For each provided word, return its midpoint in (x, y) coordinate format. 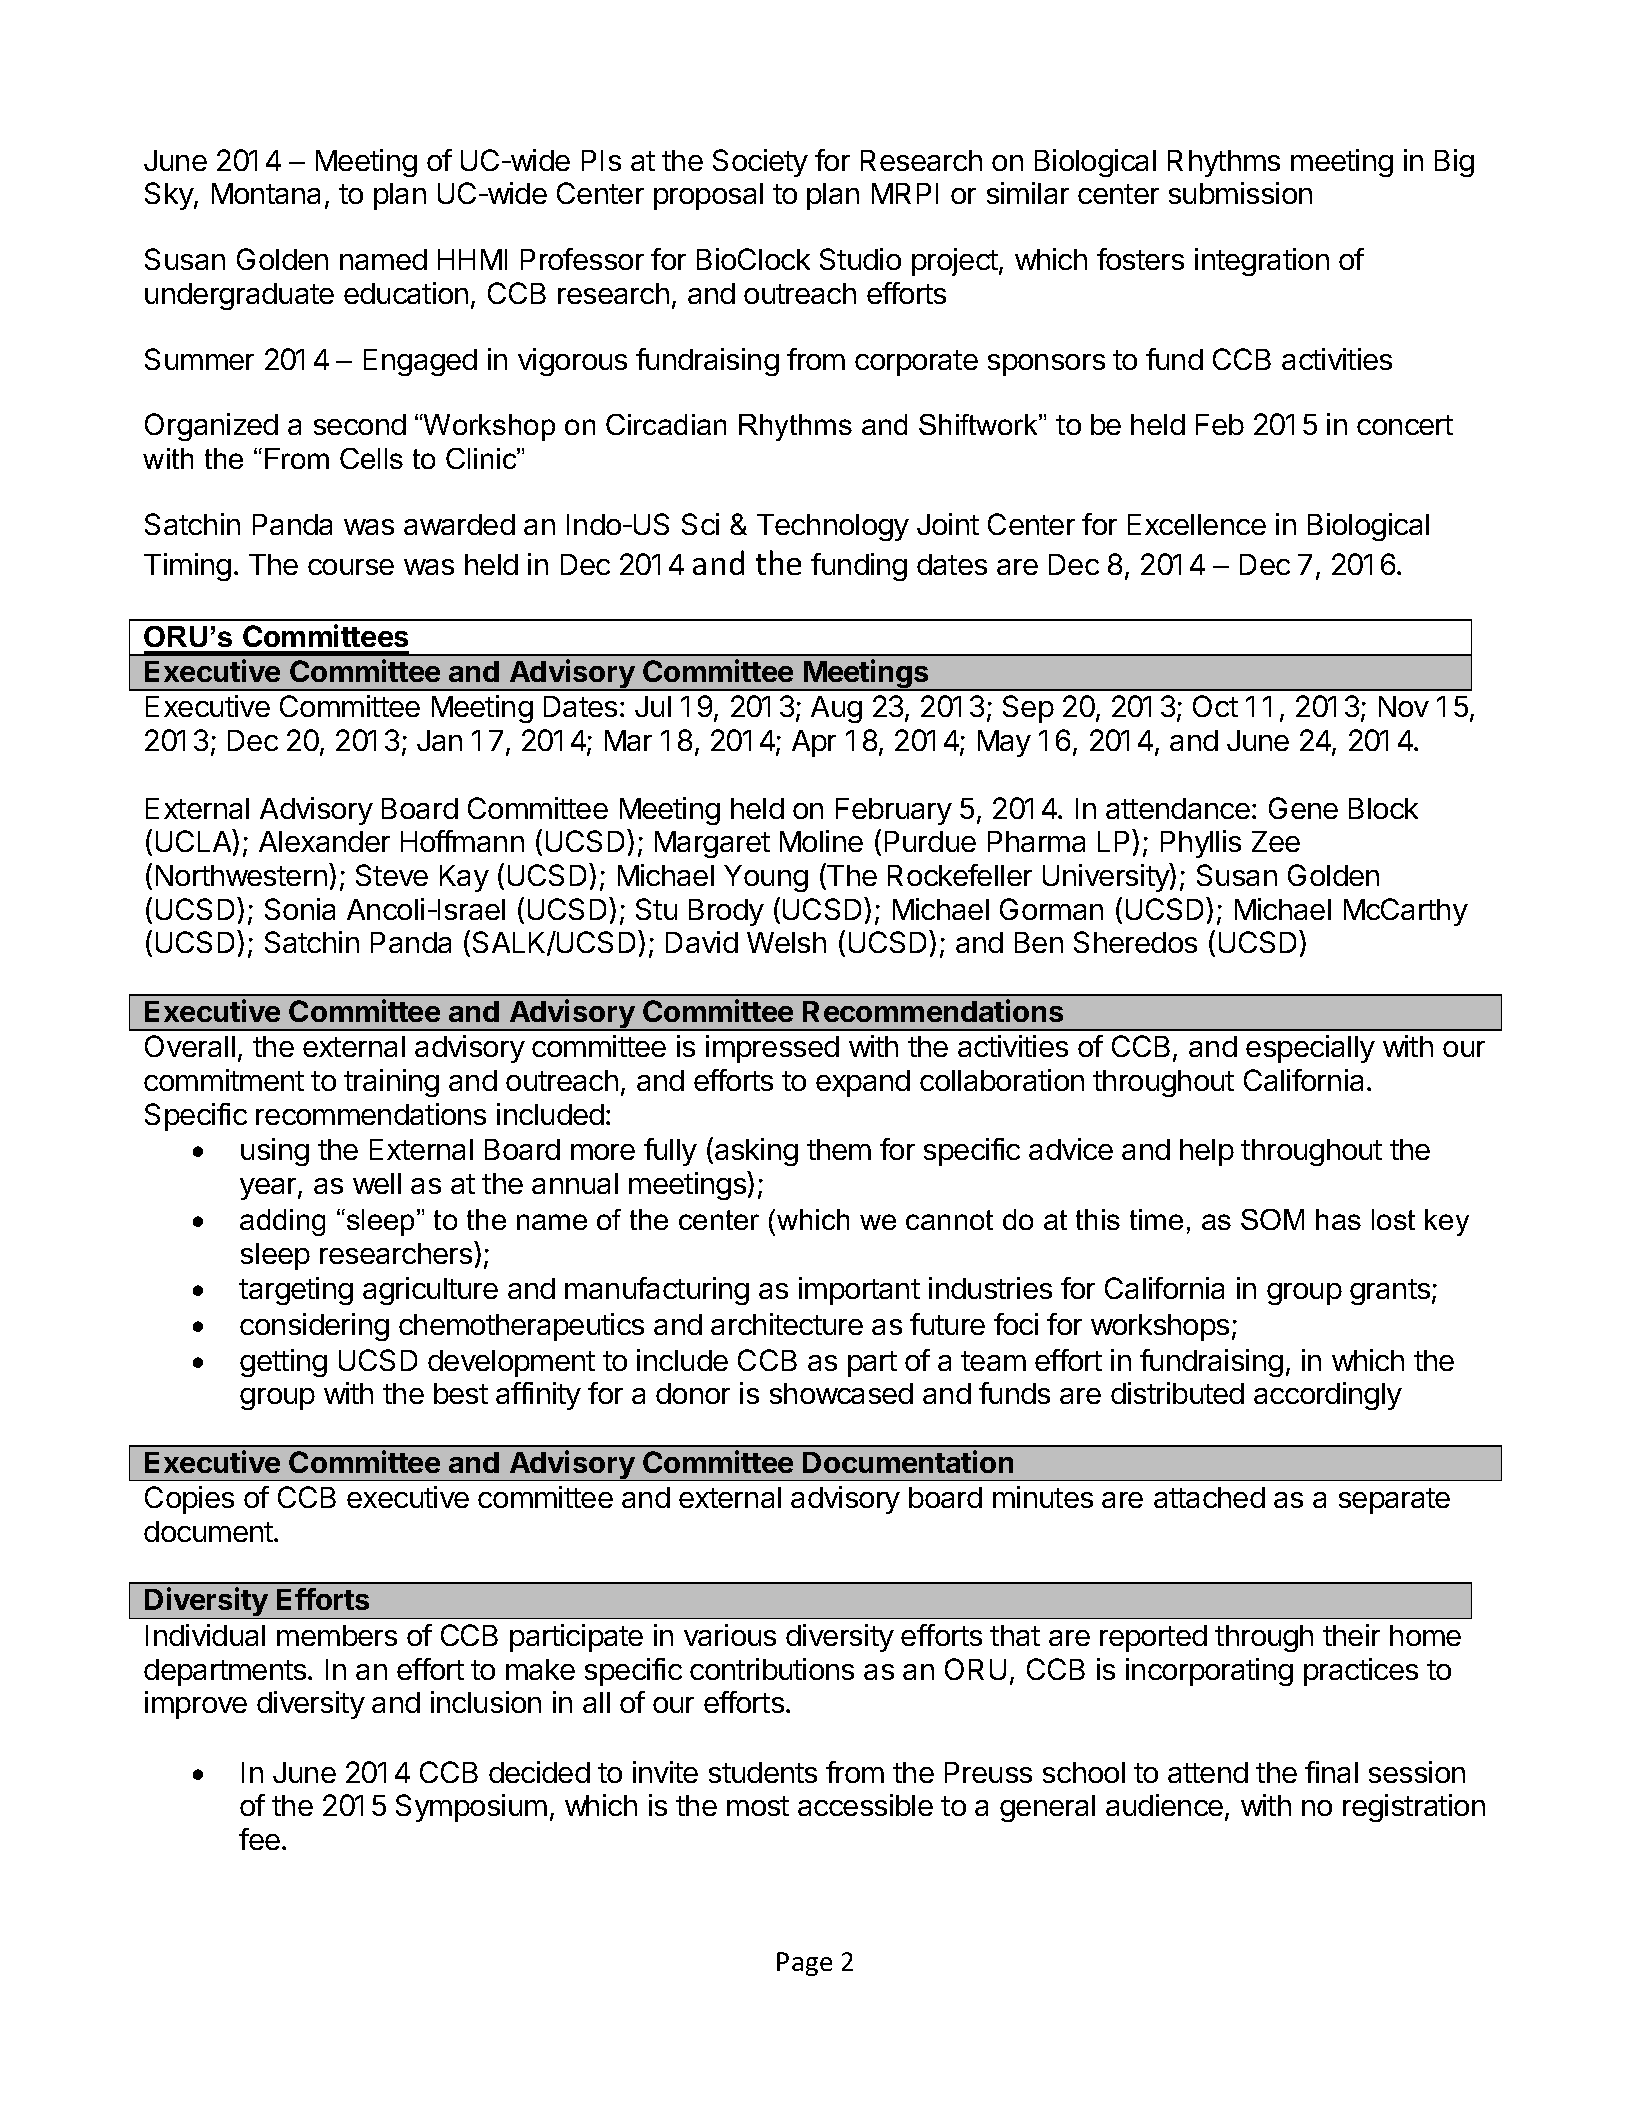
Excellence (1197, 524)
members (337, 1635)
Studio (860, 259)
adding (282, 1222)
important (859, 1291)
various (730, 1635)
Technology (833, 527)
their (1351, 1635)
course (351, 567)
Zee (1276, 841)
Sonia (300, 909)
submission (1240, 193)
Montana (266, 193)
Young (766, 878)
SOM (1272, 1219)
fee (259, 1839)
